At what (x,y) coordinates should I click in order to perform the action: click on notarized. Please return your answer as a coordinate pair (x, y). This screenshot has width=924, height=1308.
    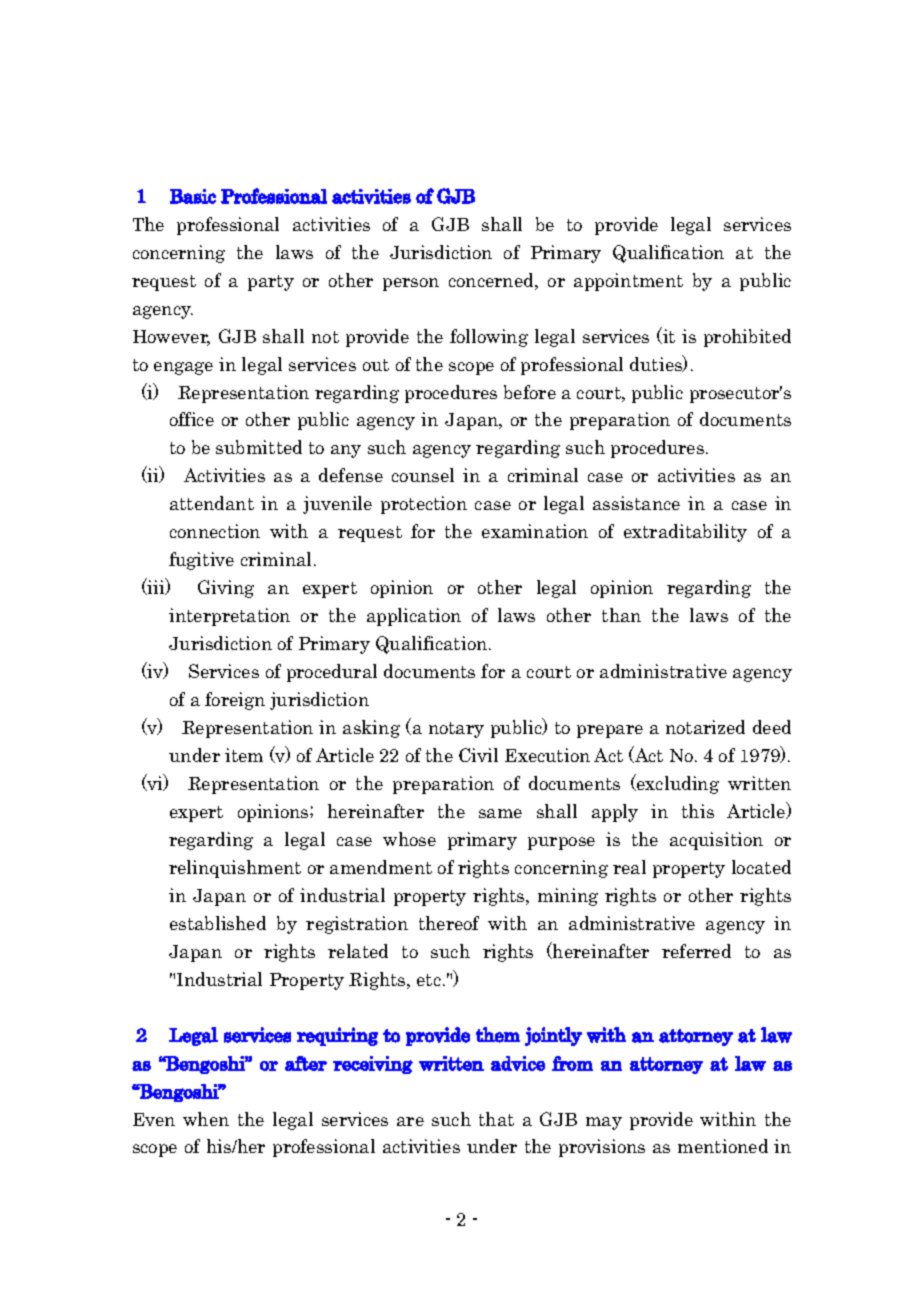
    Looking at the image, I should click on (705, 727).
